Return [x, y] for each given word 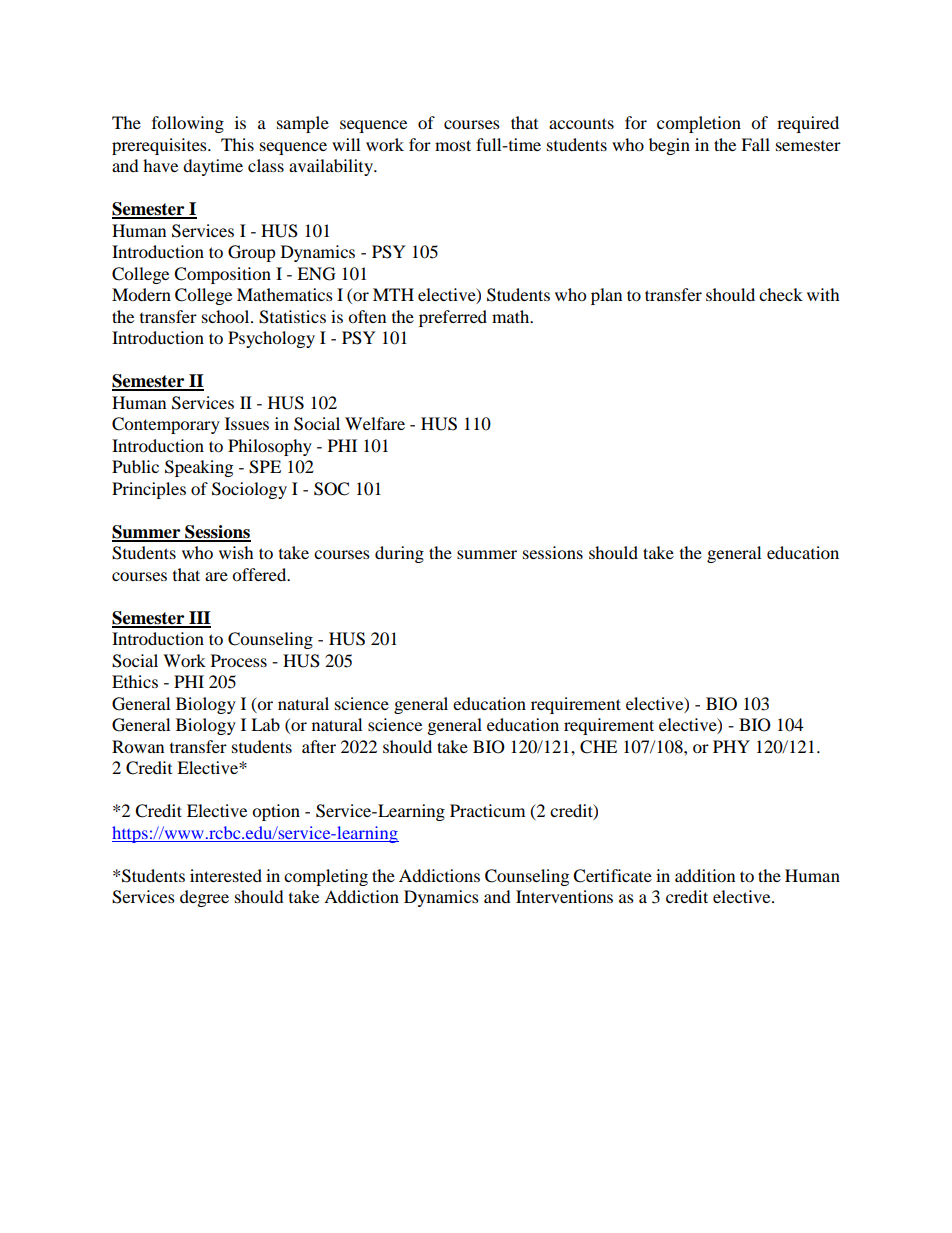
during [399, 554]
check [781, 294]
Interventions [564, 896]
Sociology [249, 490]
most [453, 145]
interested [226, 875]
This [237, 144]
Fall [755, 144]
